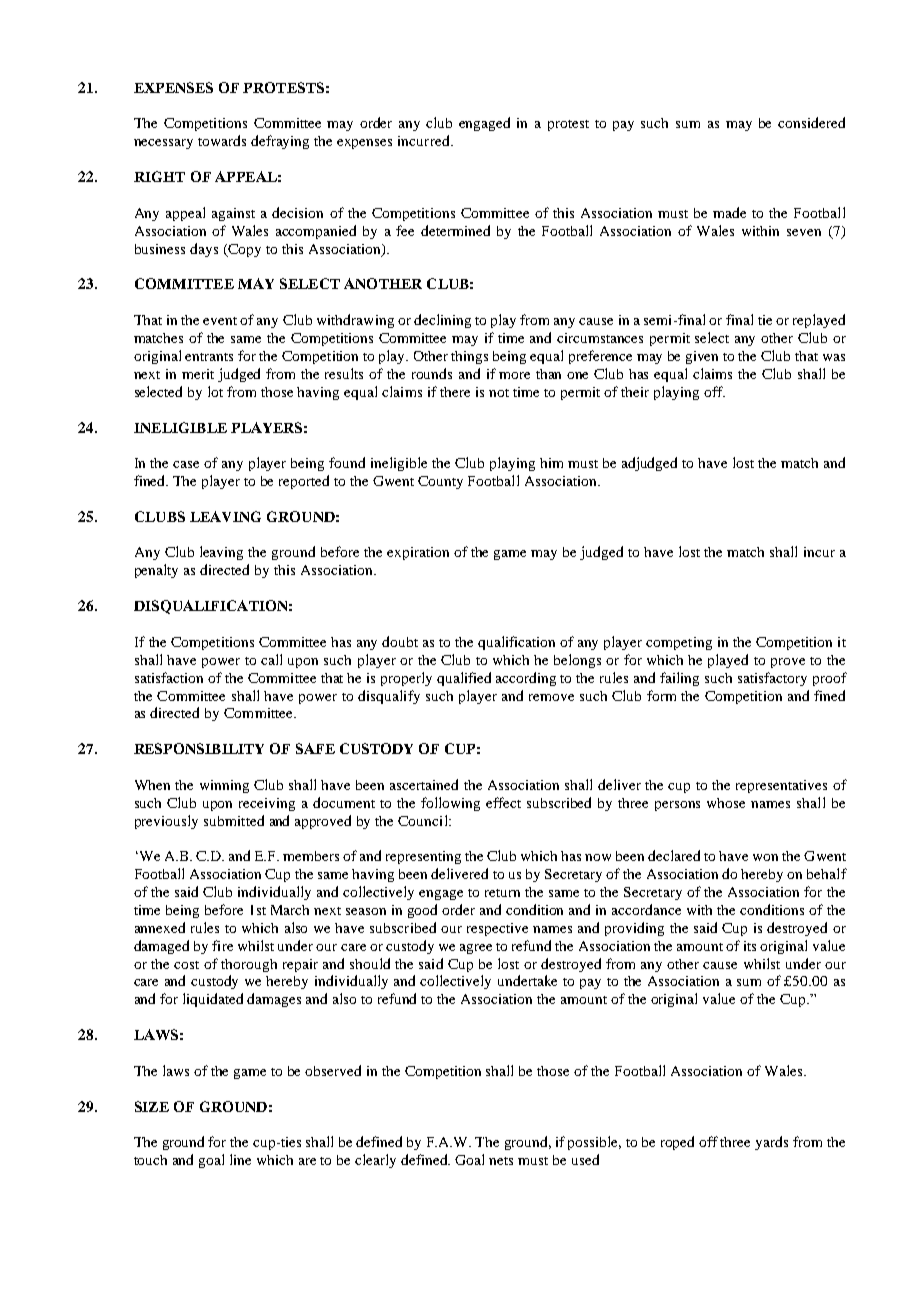  What do you see at coordinates (464, 679) in the screenshot?
I see `qualified` at bounding box center [464, 679].
